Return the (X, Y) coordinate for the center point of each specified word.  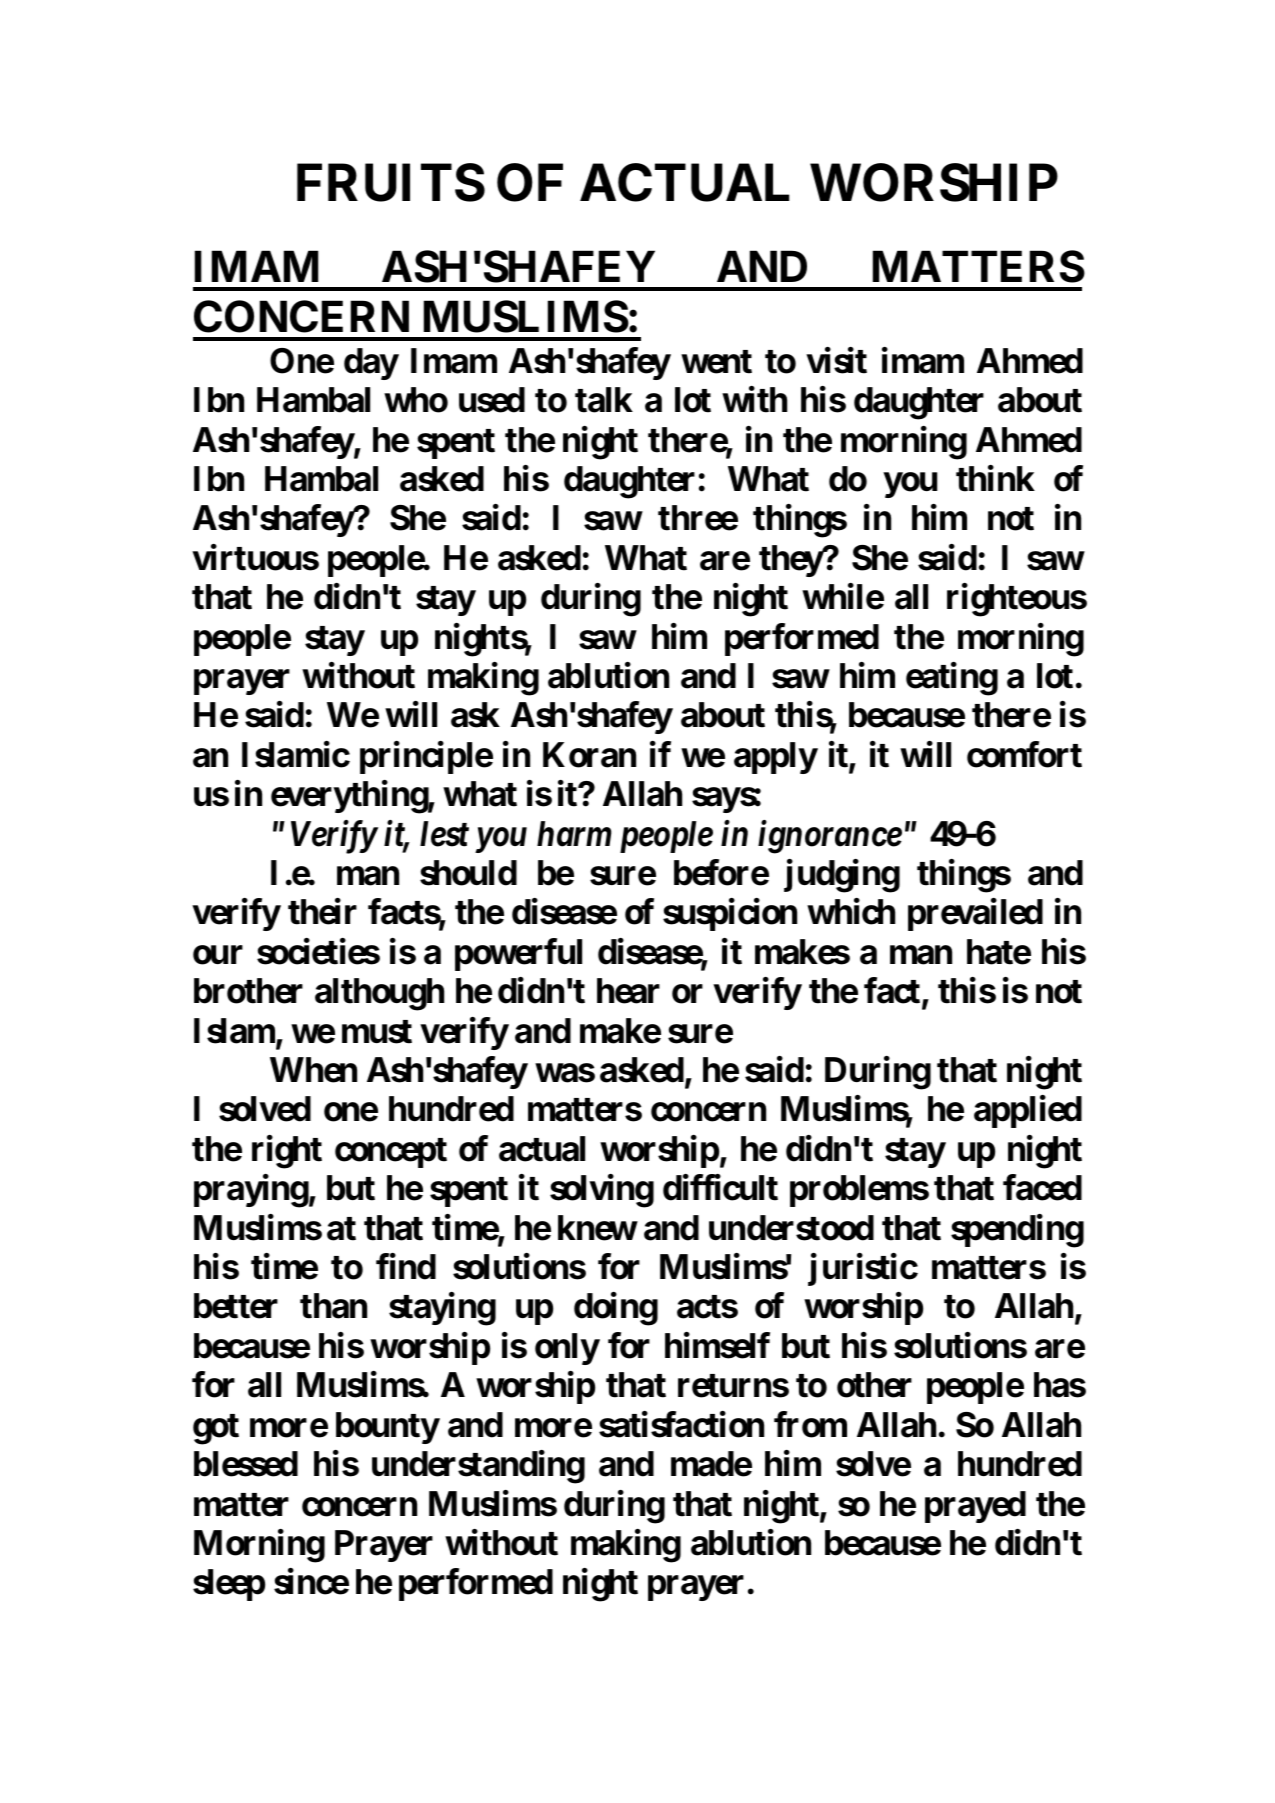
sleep (229, 1585)
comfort (1024, 754)
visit (836, 360)
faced (1042, 1188)
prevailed (975, 915)
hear (628, 991)
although (379, 994)
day (371, 364)
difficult (720, 1188)
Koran (589, 755)
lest (444, 834)
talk (604, 400)
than (333, 1306)
